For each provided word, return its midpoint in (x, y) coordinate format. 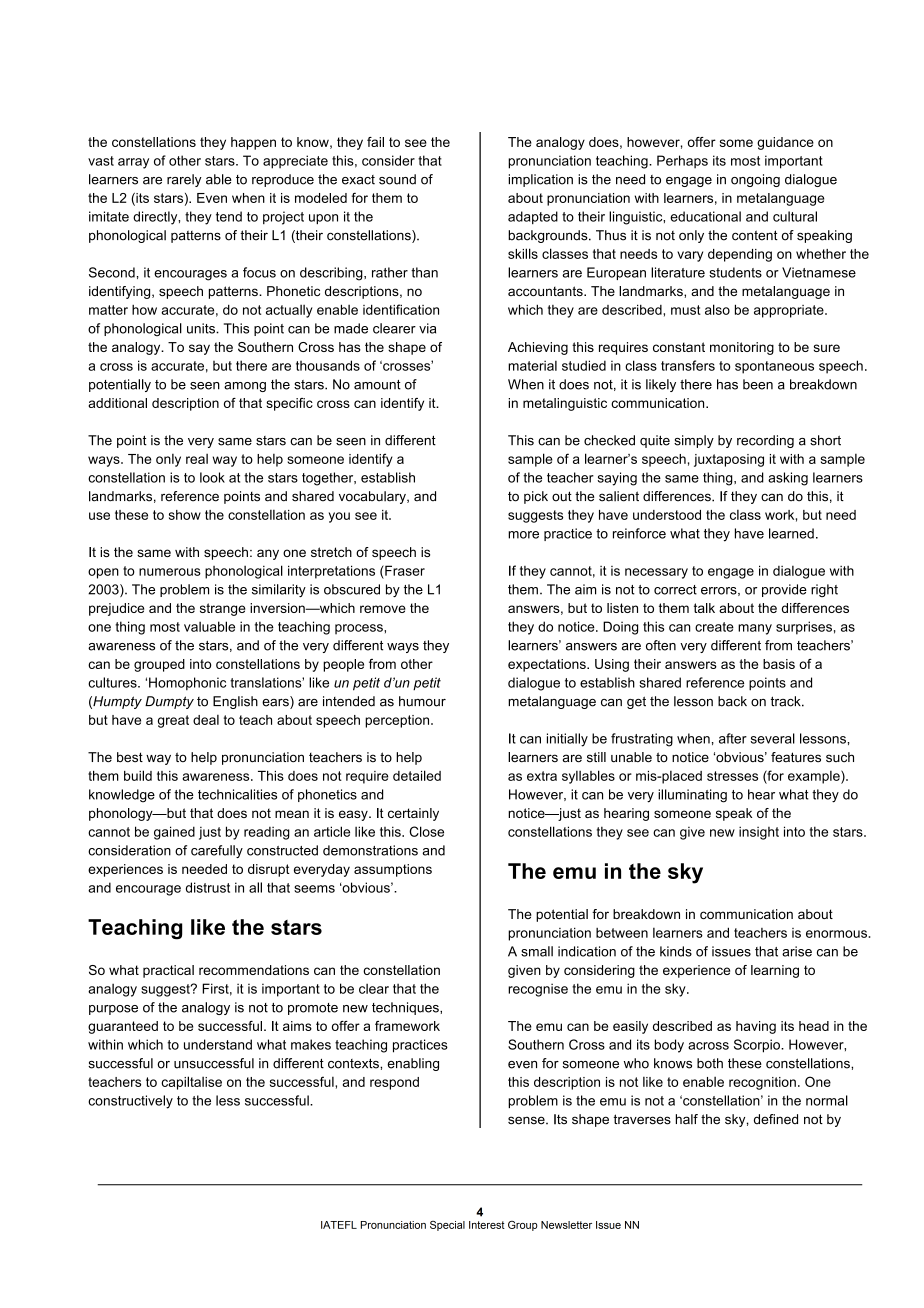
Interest (487, 1225)
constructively (130, 1102)
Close (426, 831)
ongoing (755, 180)
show (185, 515)
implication (540, 180)
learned (791, 533)
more (523, 535)
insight (759, 833)
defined (776, 1119)
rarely (184, 180)
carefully (217, 851)
